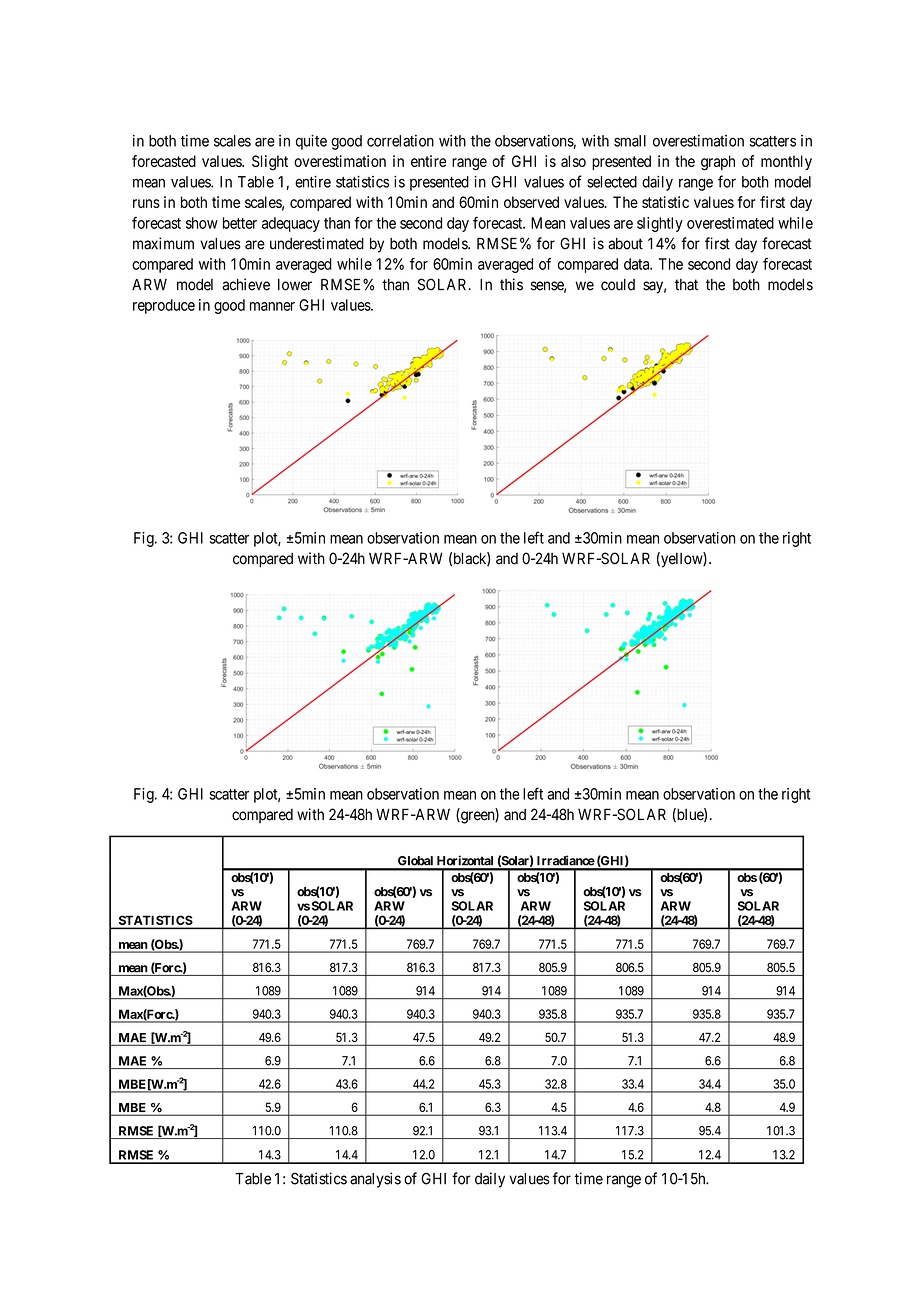 This screenshot has width=924, height=1308. I want to click on better, so click(240, 223).
